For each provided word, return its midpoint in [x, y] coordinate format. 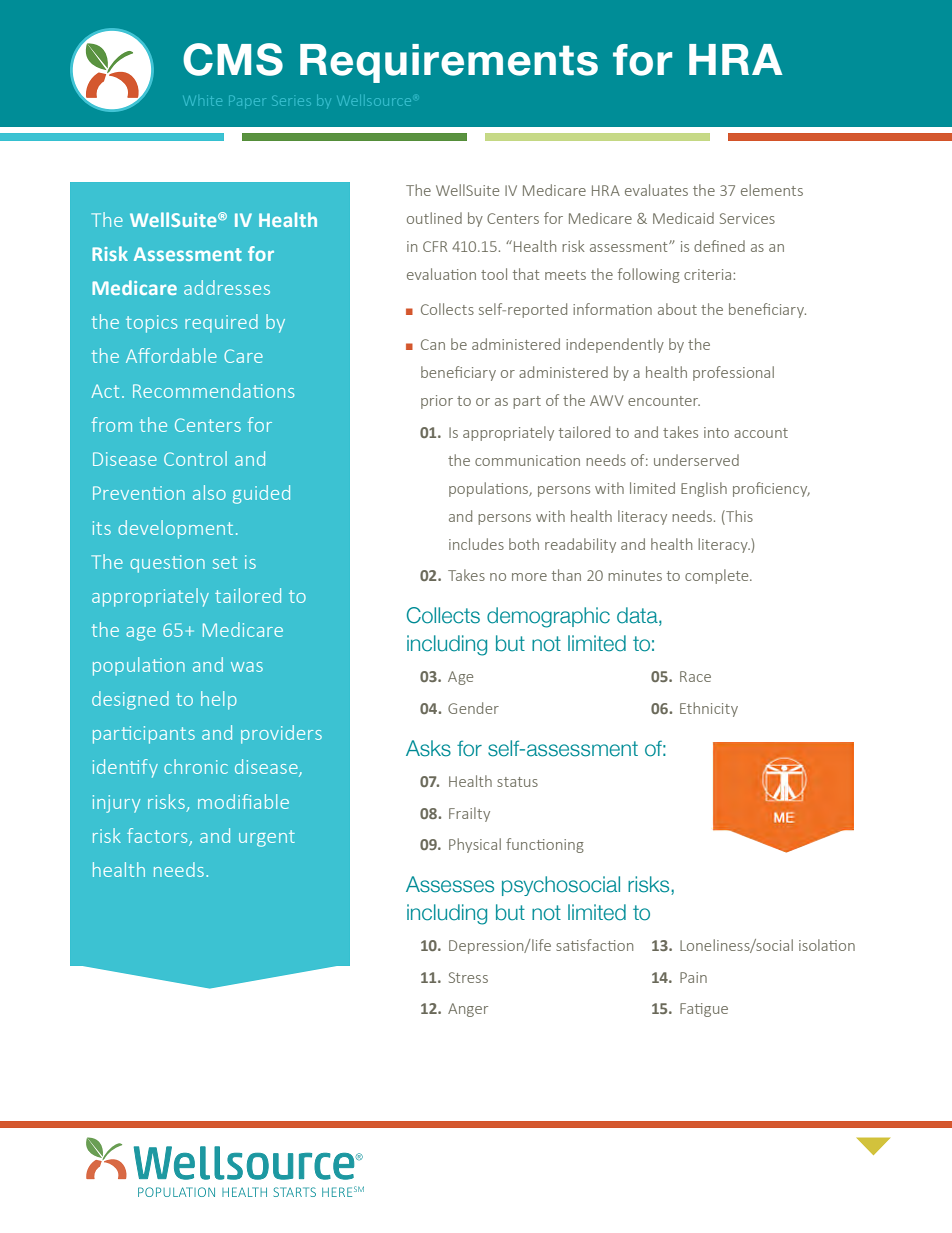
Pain [693, 977]
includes [476, 544]
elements [772, 190]
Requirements [449, 63]
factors [157, 835]
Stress [468, 977]
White [204, 101]
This [738, 516]
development [175, 529]
